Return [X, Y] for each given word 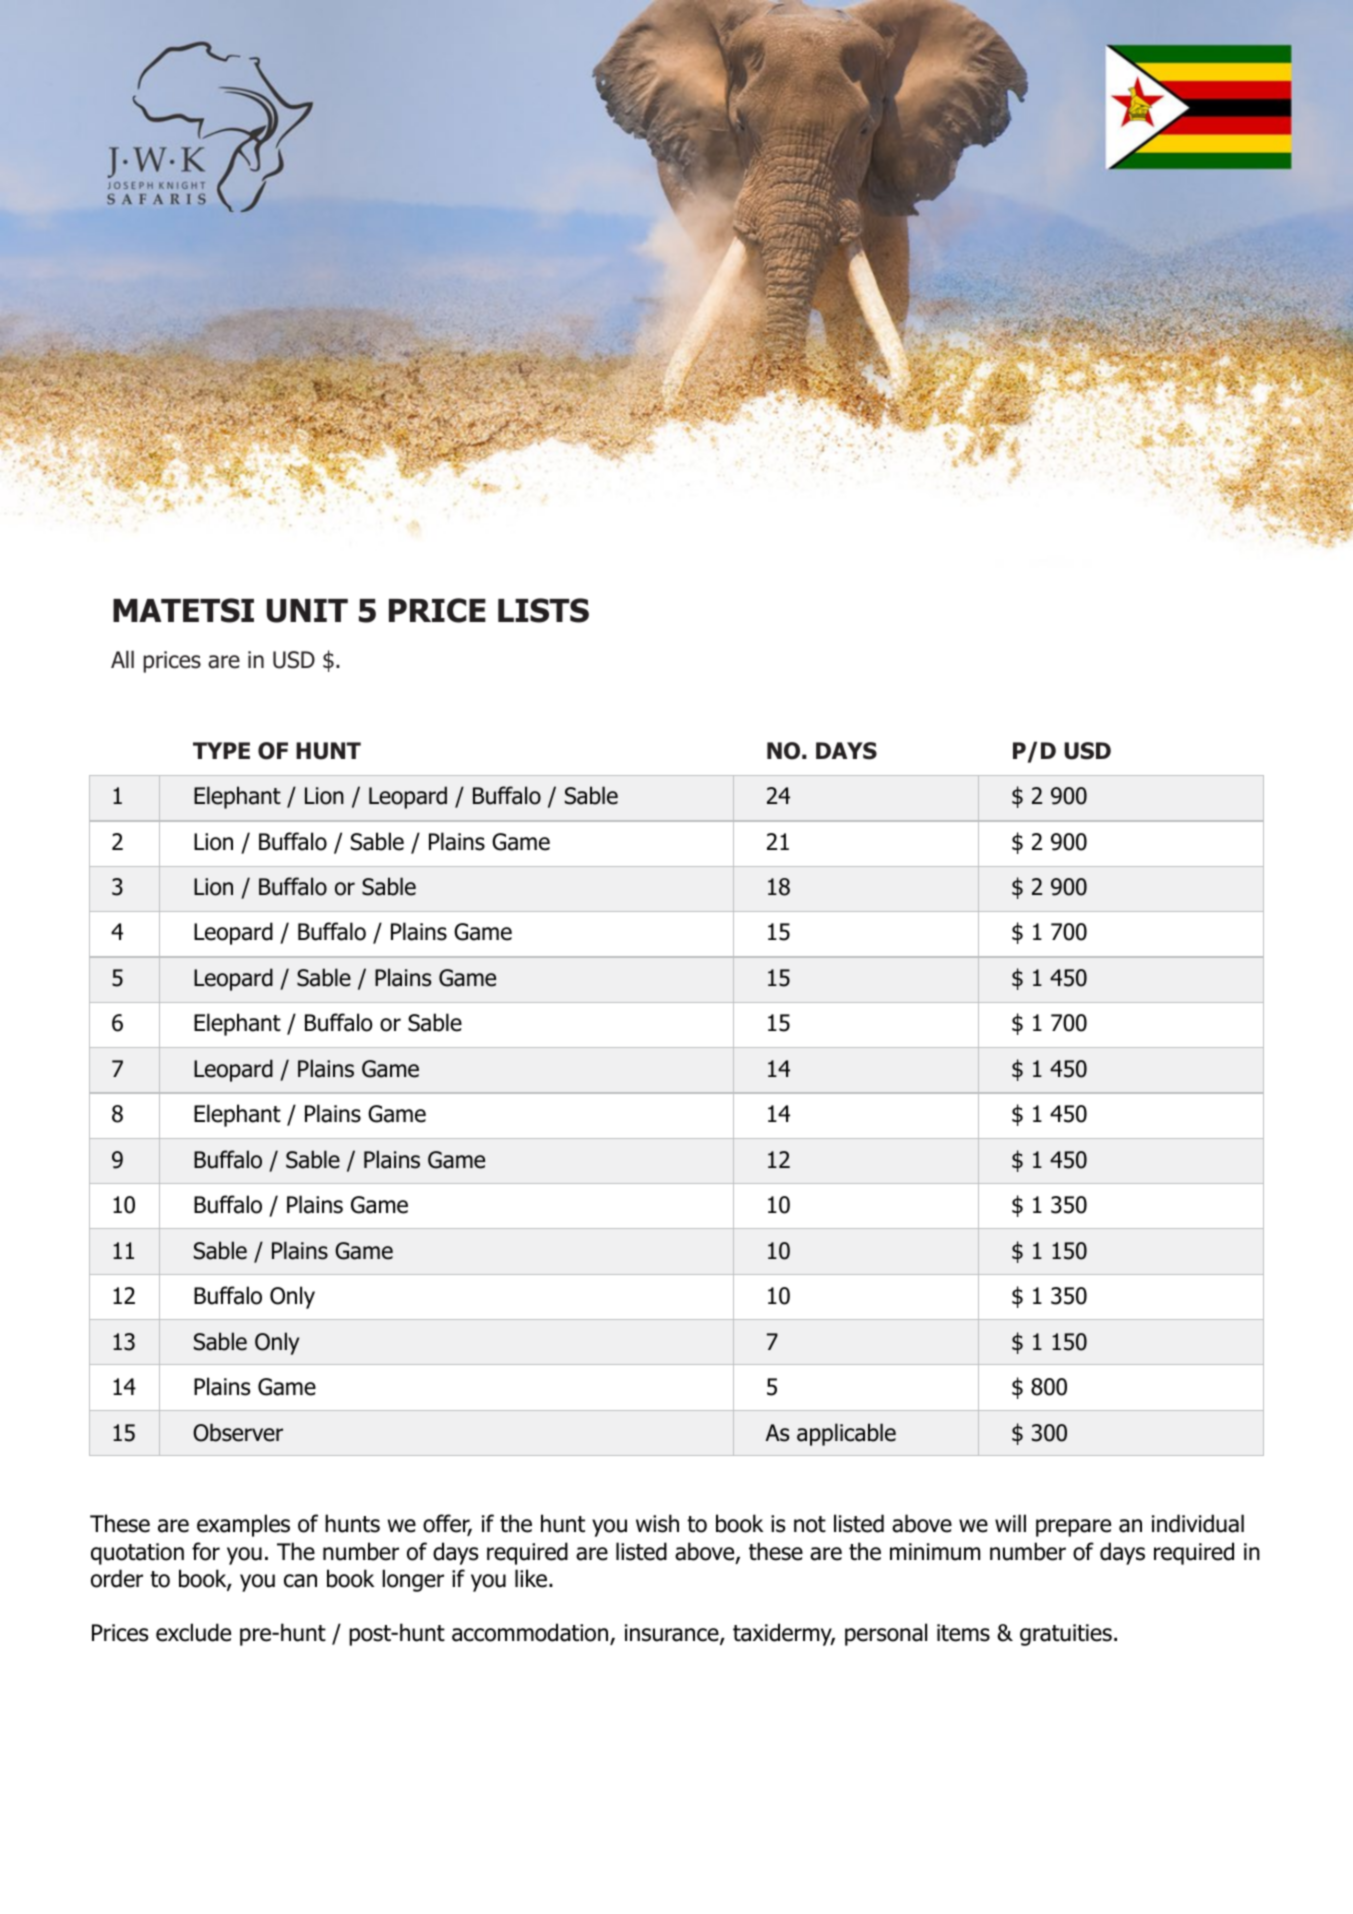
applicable [846, 1434]
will [1010, 1523]
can [300, 1581]
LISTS [543, 610]
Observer [238, 1432]
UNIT [307, 611]
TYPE [221, 750]
